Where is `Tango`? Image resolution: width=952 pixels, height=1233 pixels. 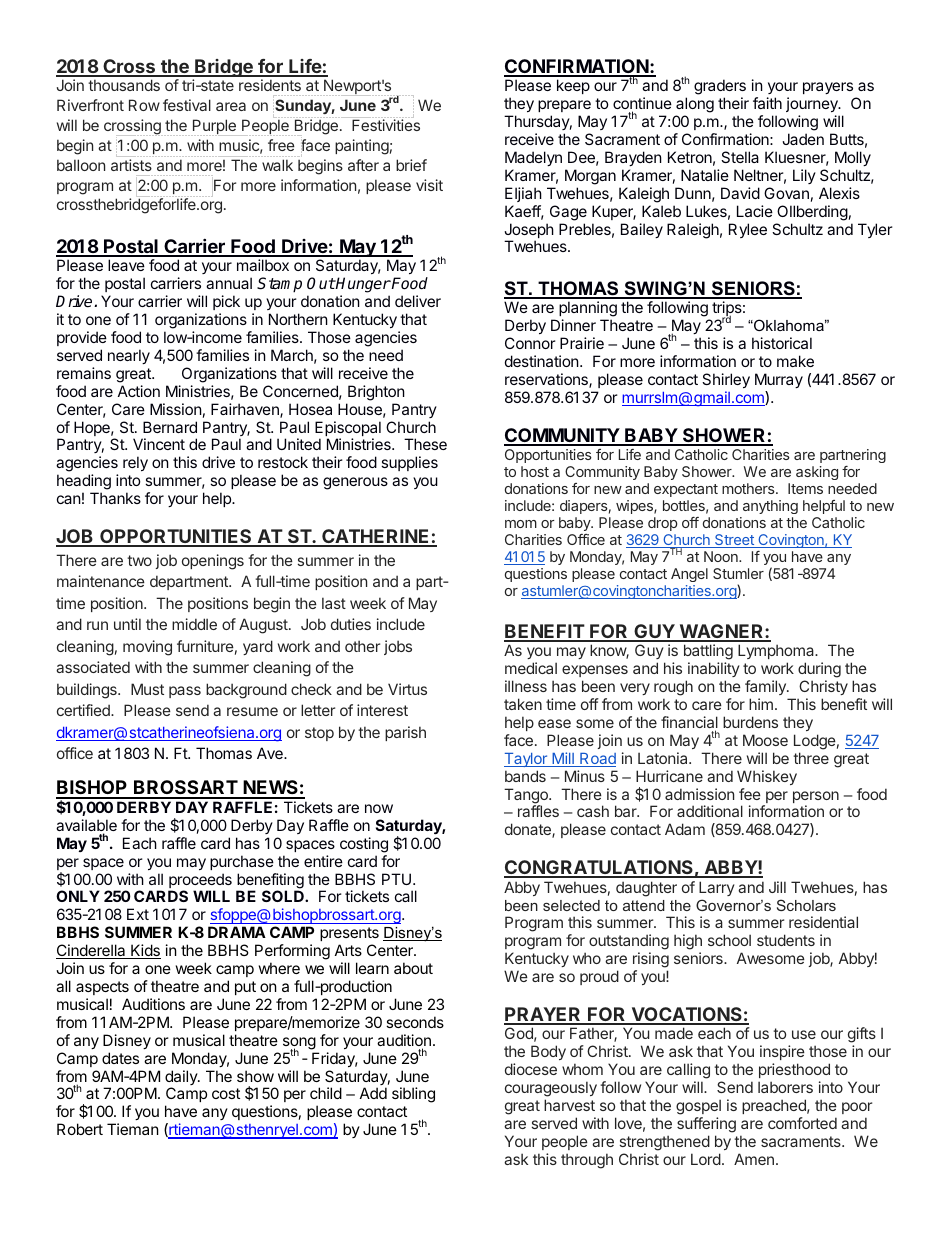 Tango is located at coordinates (527, 797).
